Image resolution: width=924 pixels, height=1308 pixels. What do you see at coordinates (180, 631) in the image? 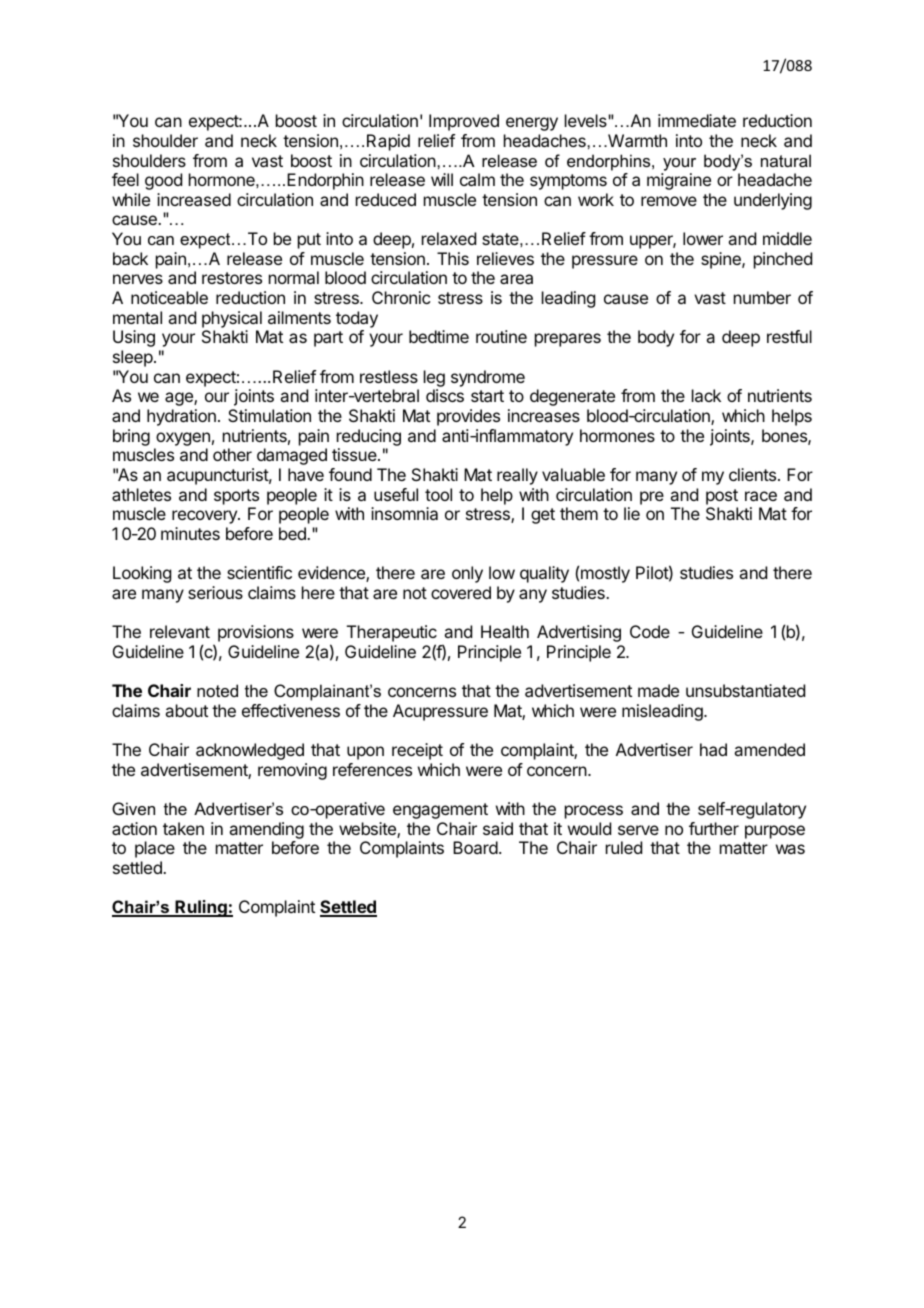
I see `relevant` at bounding box center [180, 631].
